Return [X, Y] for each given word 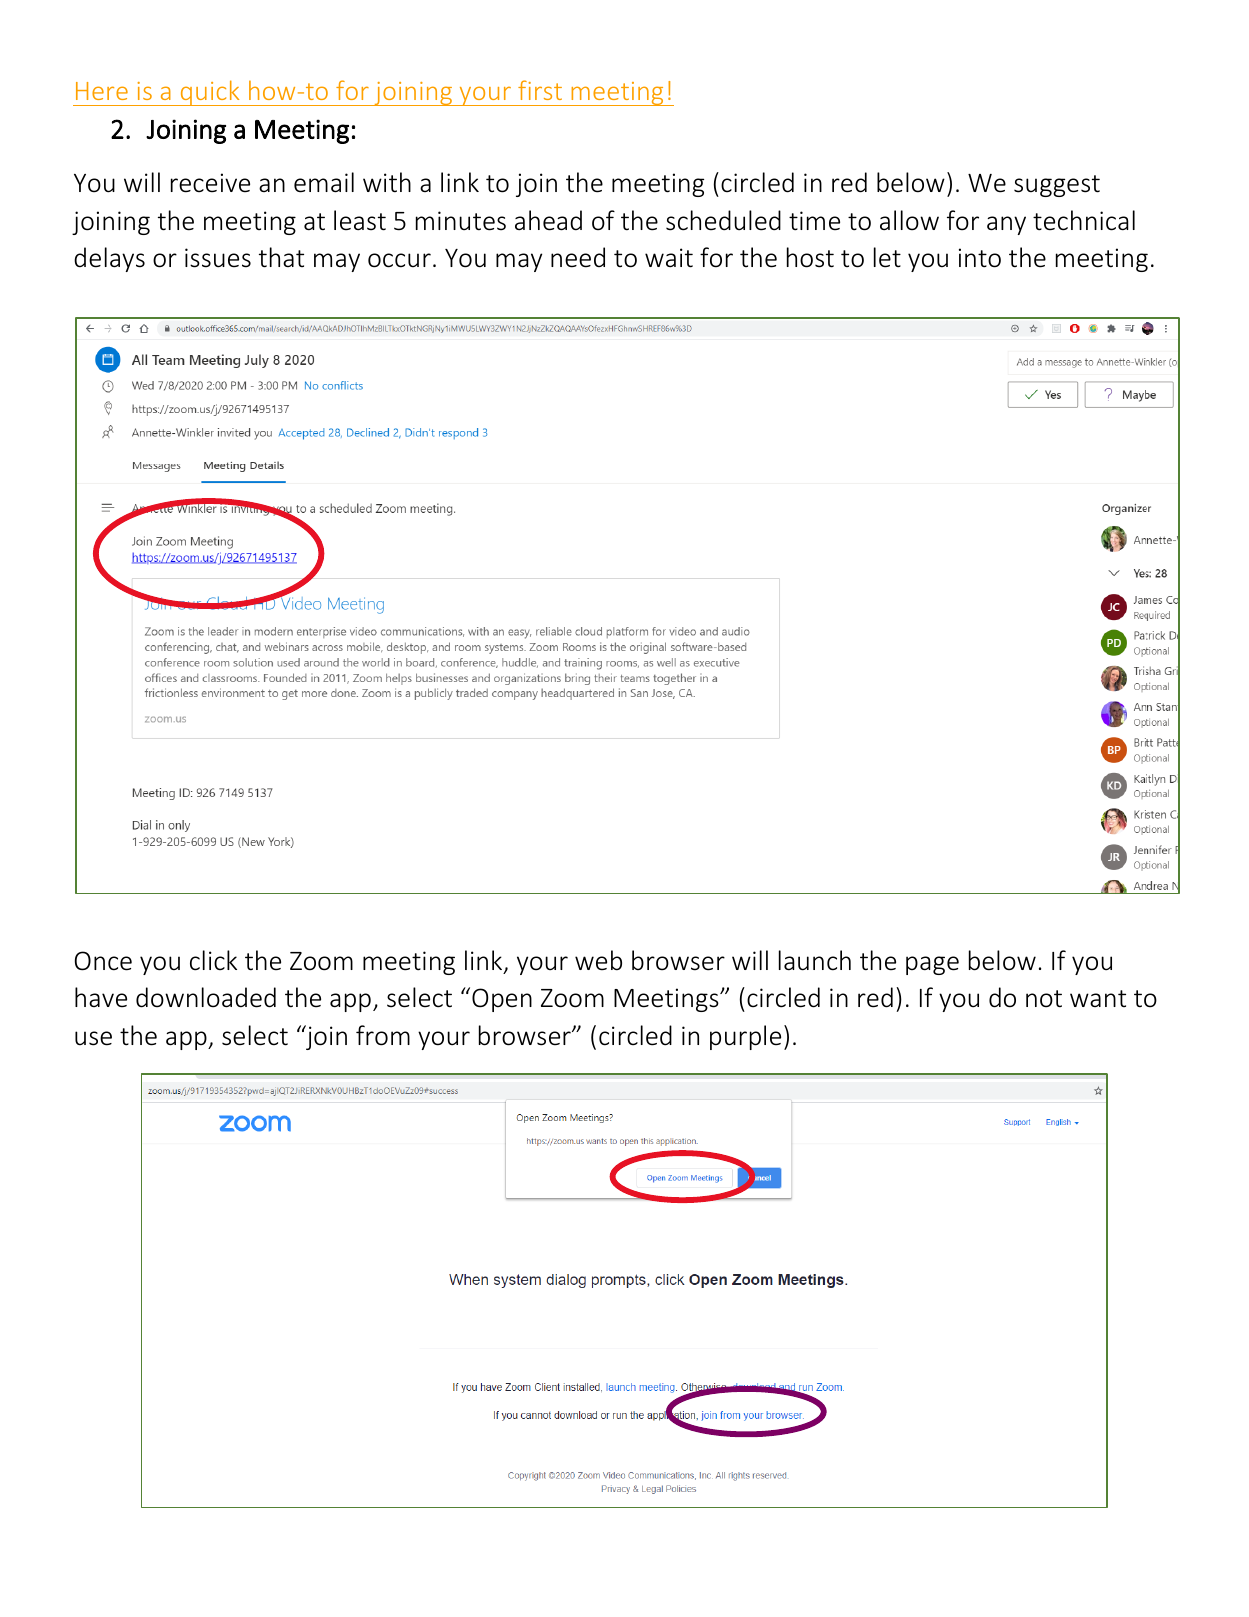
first [540, 90]
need [578, 257]
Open [502, 1000]
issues [218, 258]
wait [669, 258]
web [598, 960]
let [887, 257]
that [281, 257]
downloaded [206, 997]
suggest [1057, 186]
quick [210, 93]
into [980, 258]
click [213, 960]
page [932, 965]
